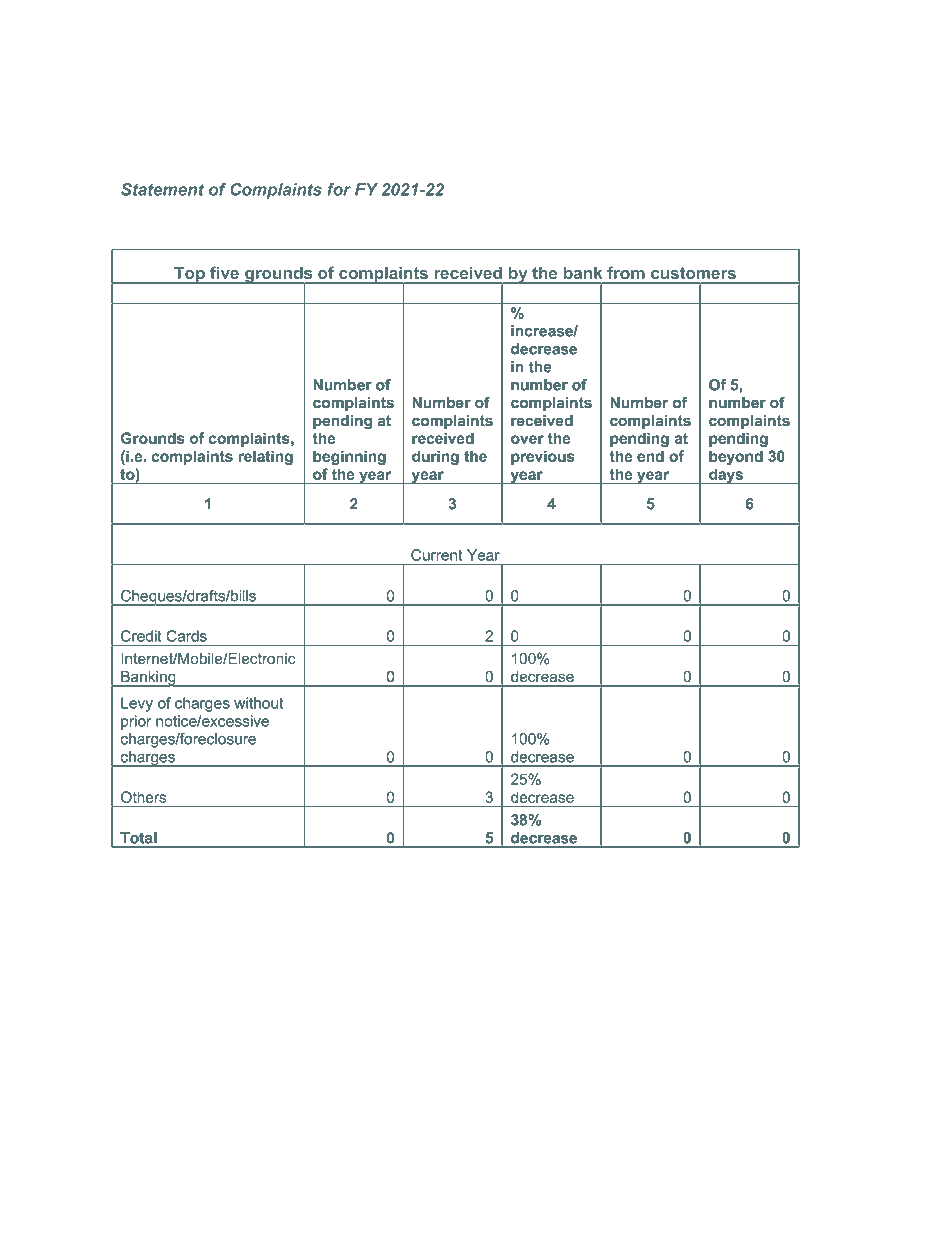  Describe the element at coordinates (436, 555) in the screenshot. I see `Current` at that location.
